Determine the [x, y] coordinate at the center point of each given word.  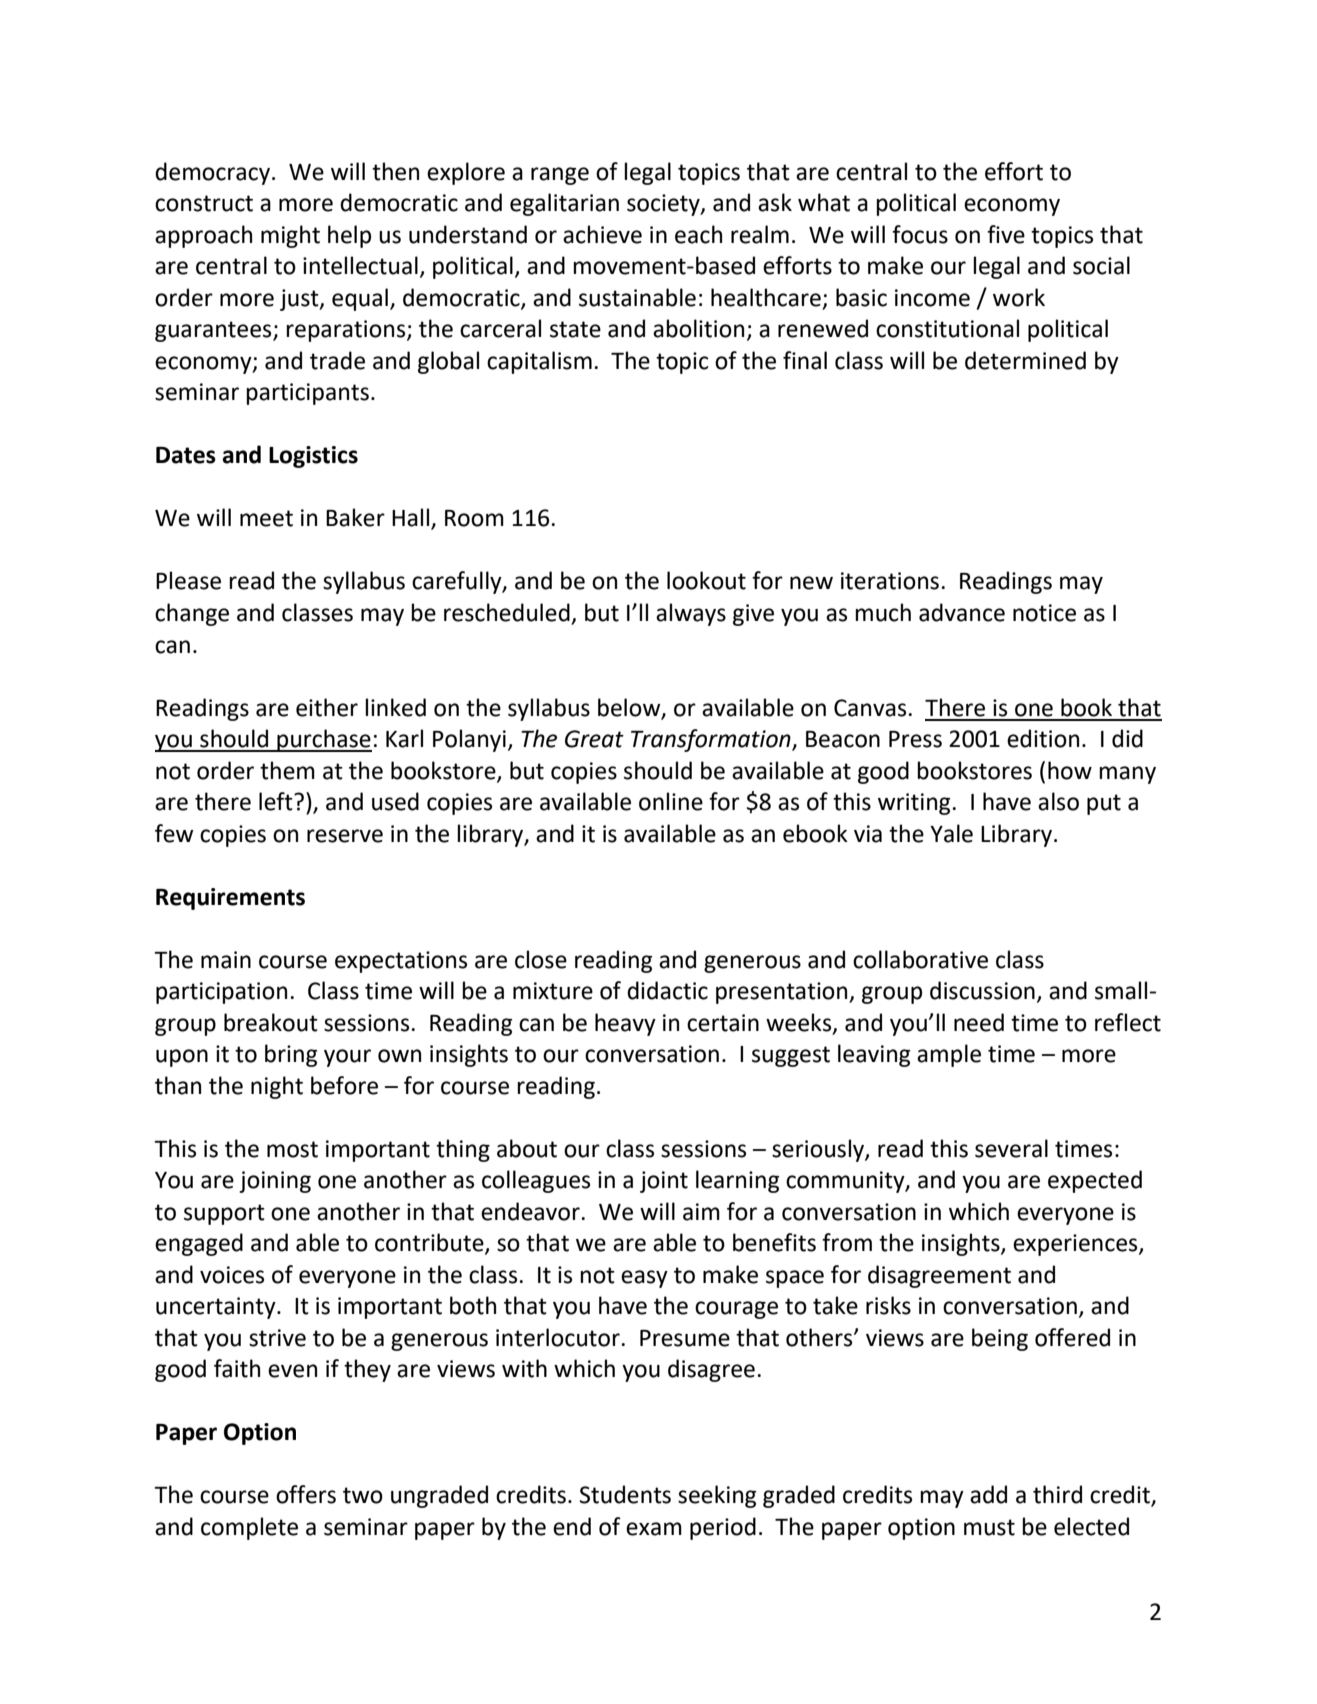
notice [1044, 613]
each [698, 234]
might [290, 236]
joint [664, 1182]
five [1006, 234]
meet [266, 518]
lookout [706, 580]
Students [625, 1494]
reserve [345, 836]
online [671, 801]
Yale [951, 833]
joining [275, 1182]
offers [306, 1494]
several [1011, 1148]
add [988, 1494]
